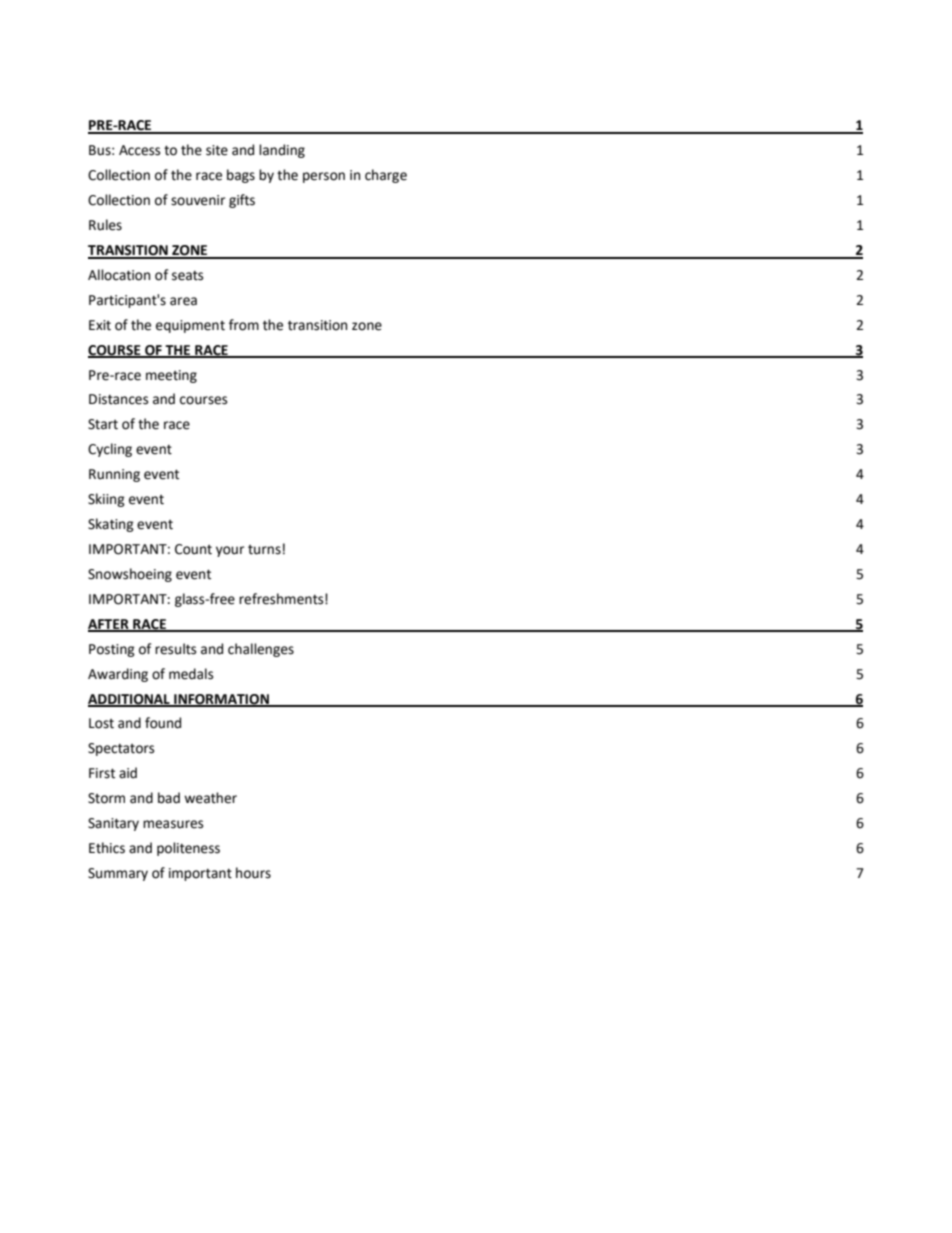  What do you see at coordinates (264, 550) in the image?
I see `turns` at bounding box center [264, 550].
